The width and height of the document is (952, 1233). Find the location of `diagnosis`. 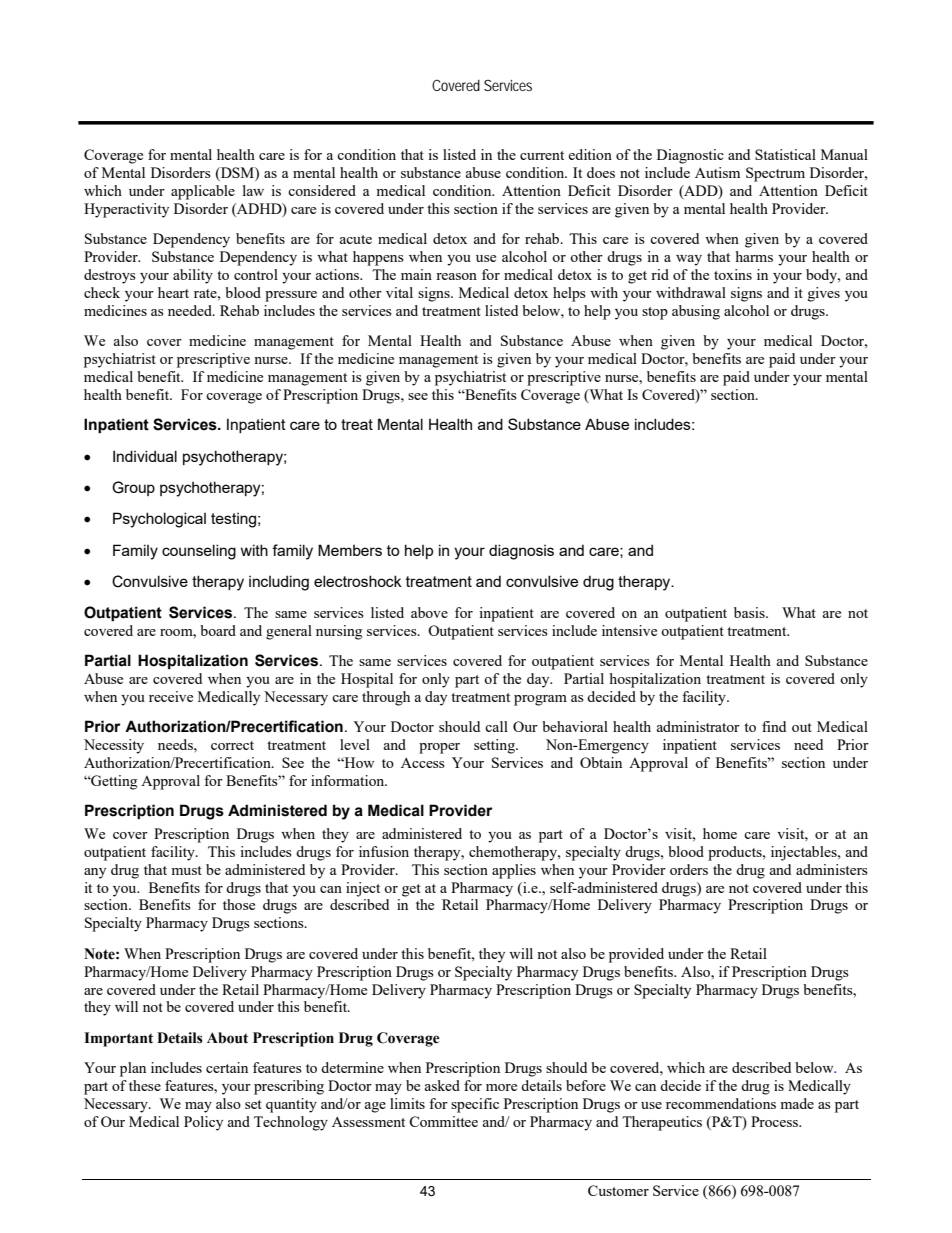

diagnosis is located at coordinates (521, 552).
